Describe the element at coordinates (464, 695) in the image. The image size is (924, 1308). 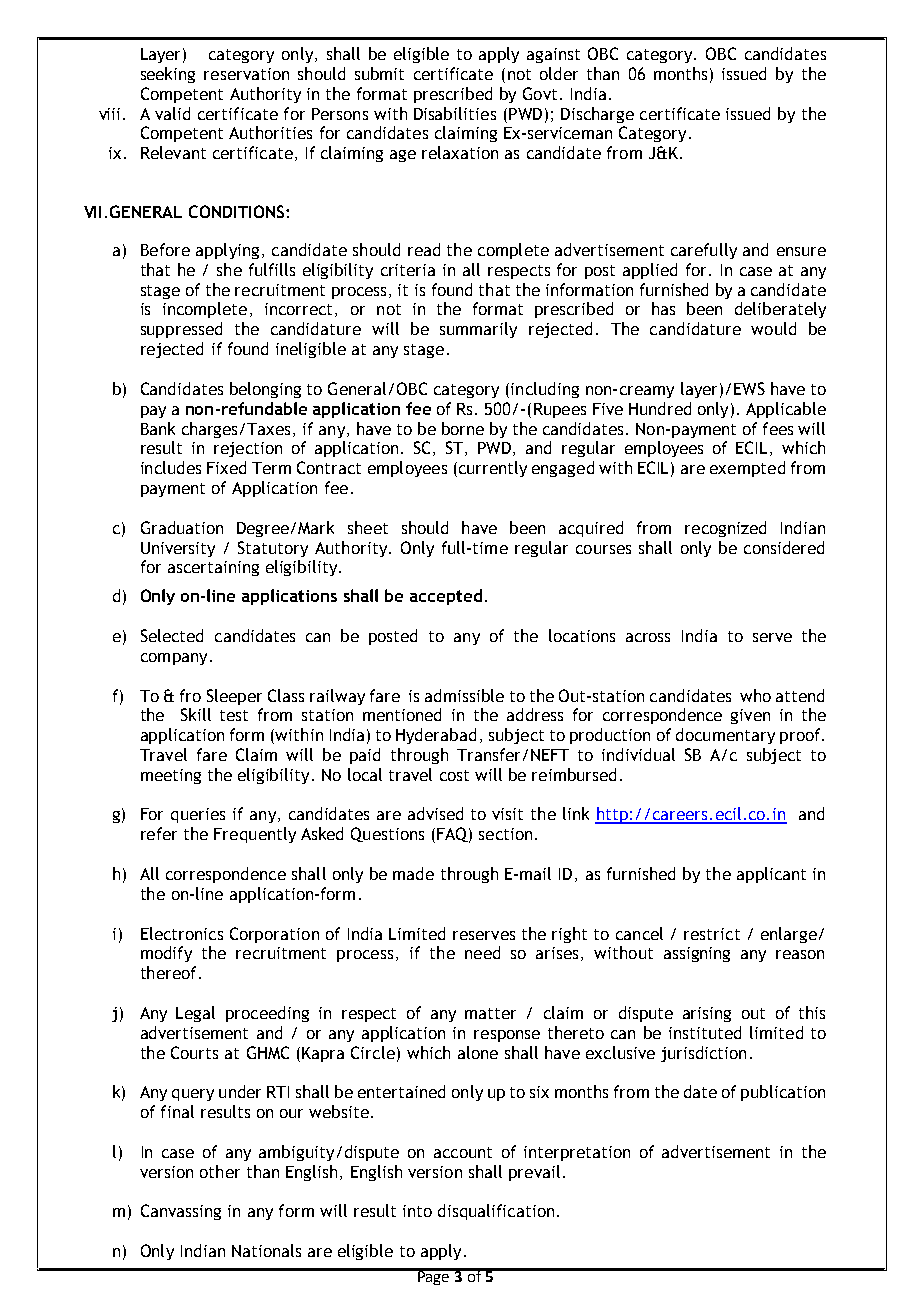
I see `admissible` at that location.
